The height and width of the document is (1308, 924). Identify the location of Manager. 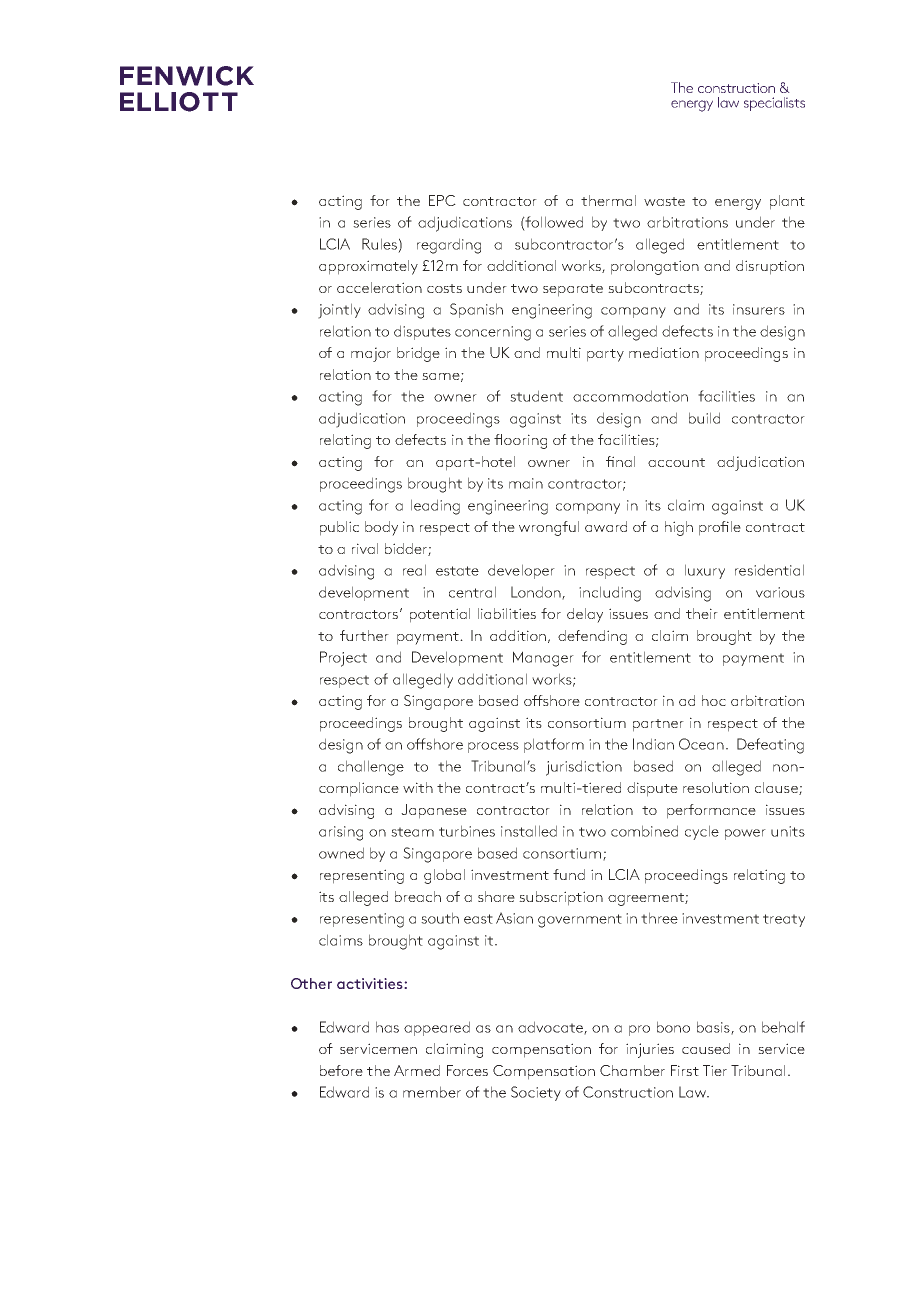
(543, 659).
